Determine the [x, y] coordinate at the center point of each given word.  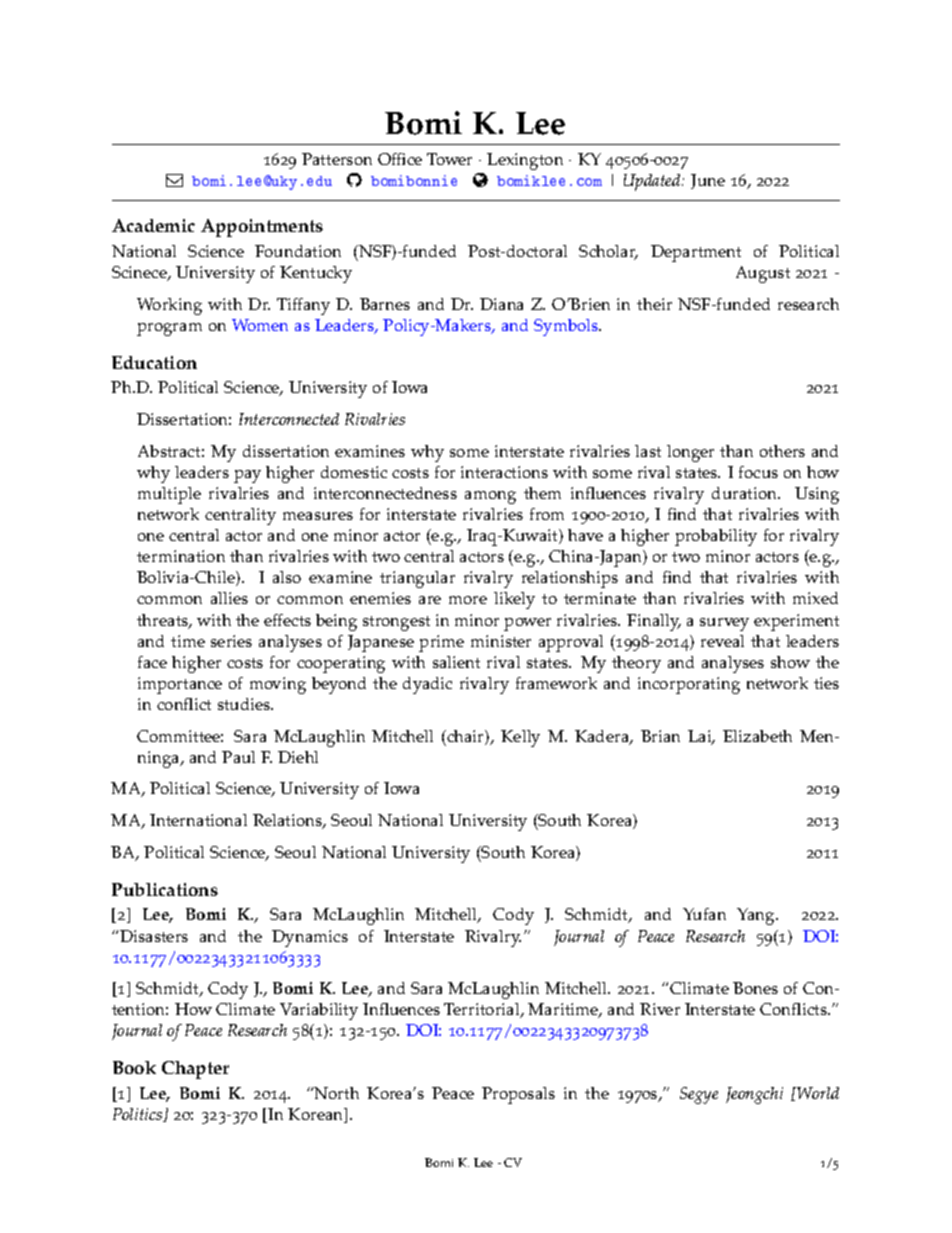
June [708, 181]
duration [746, 493]
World [818, 1093]
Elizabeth [757, 736]
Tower [449, 159]
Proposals [518, 1095]
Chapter [195, 1070]
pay [247, 476]
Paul [238, 757]
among [490, 497]
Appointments [262, 228]
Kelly [520, 738]
